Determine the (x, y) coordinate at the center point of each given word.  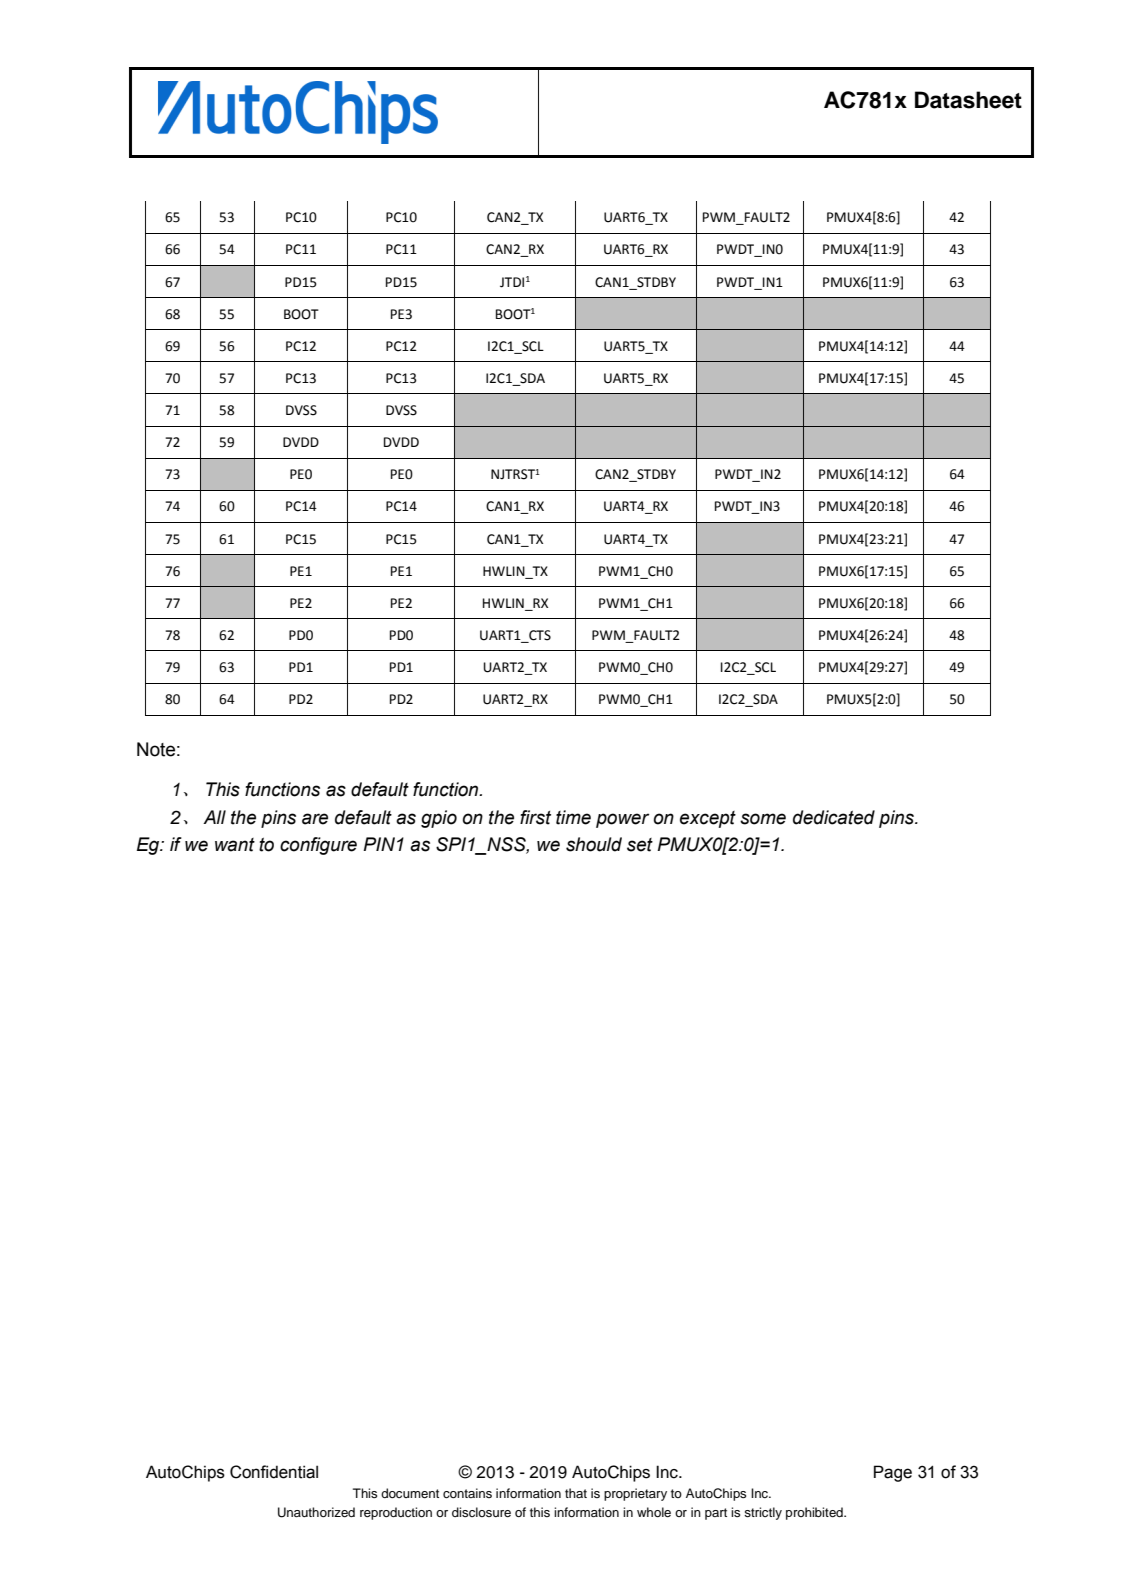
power (622, 820)
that (576, 1493)
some (763, 819)
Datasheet (968, 100)
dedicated (834, 817)
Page (893, 1473)
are (315, 819)
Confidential (274, 1472)
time (573, 817)
